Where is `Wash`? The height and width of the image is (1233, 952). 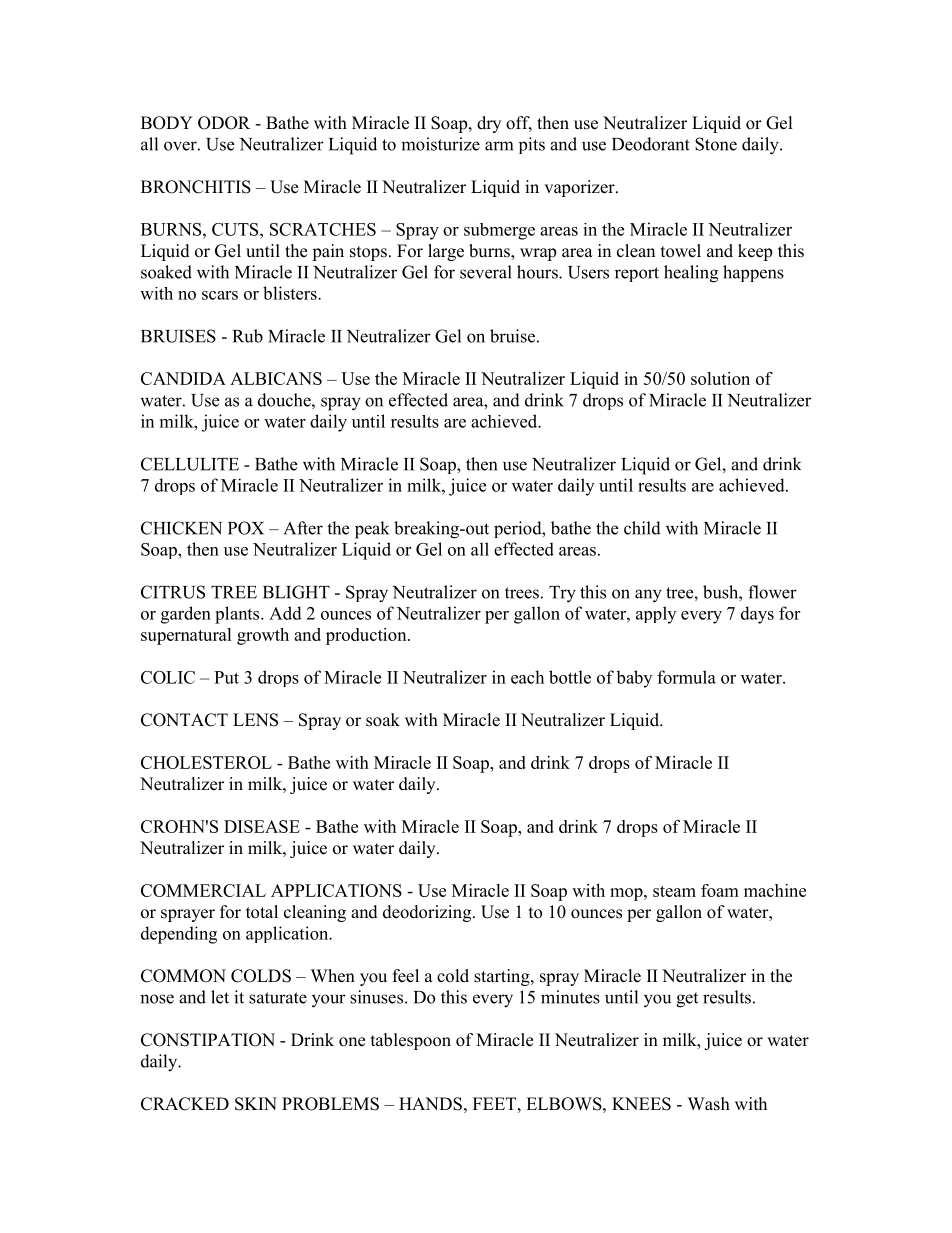 Wash is located at coordinates (709, 1104).
